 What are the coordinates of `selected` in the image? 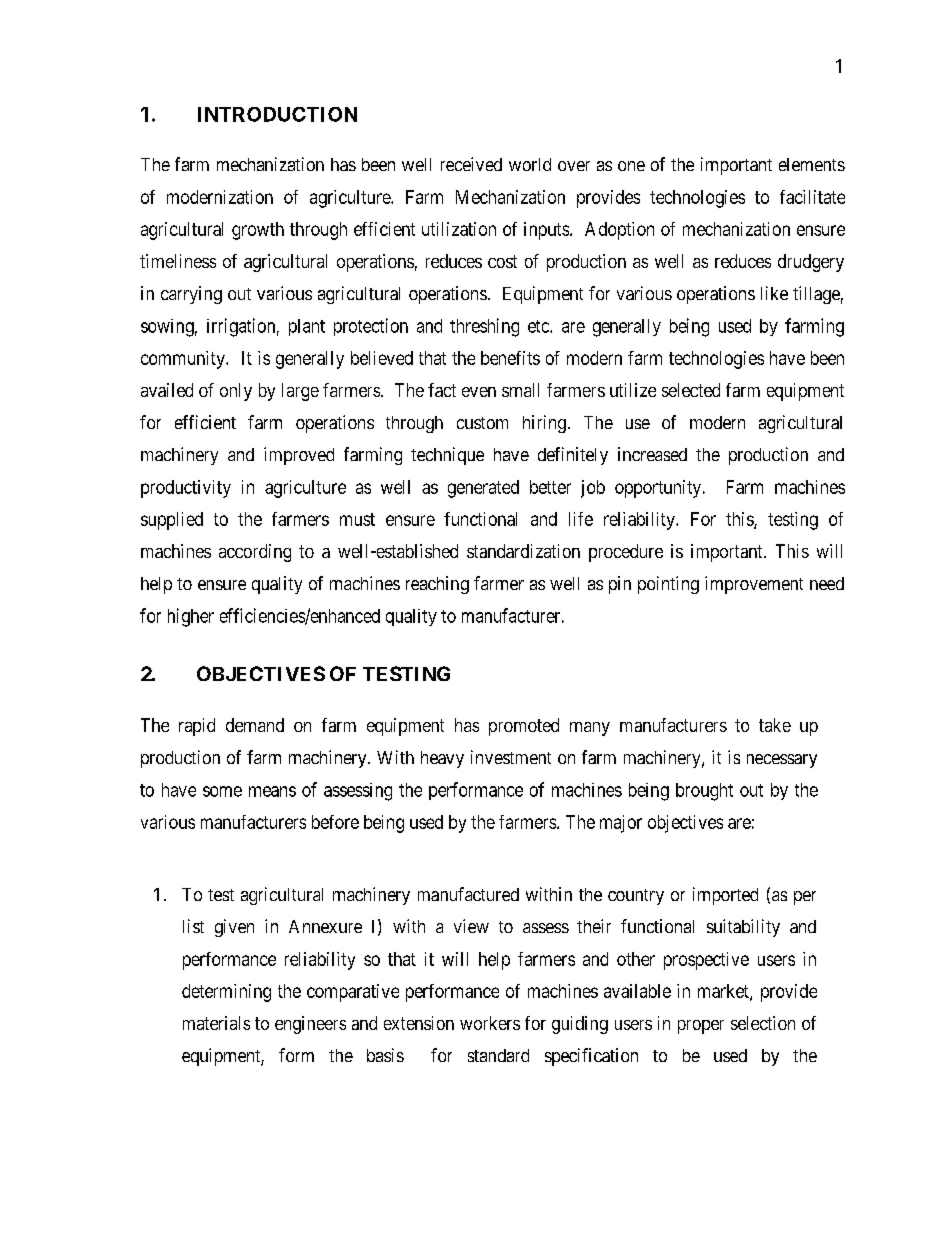 It's located at (691, 390).
